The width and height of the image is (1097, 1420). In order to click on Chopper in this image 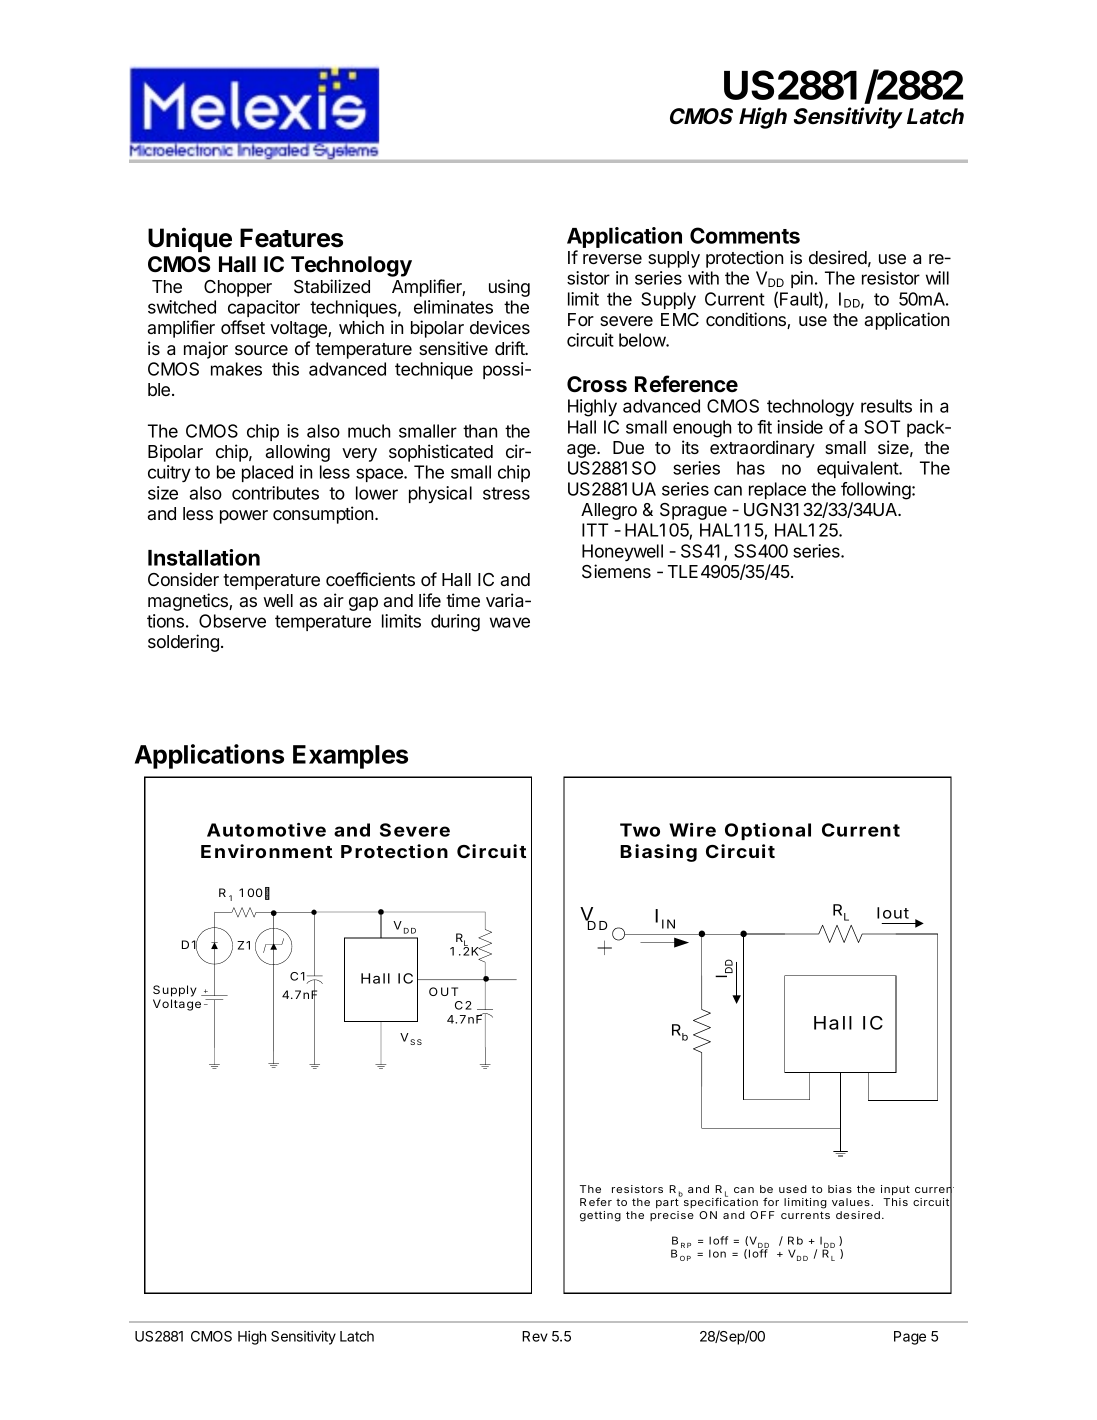, I will do `click(238, 288)`.
